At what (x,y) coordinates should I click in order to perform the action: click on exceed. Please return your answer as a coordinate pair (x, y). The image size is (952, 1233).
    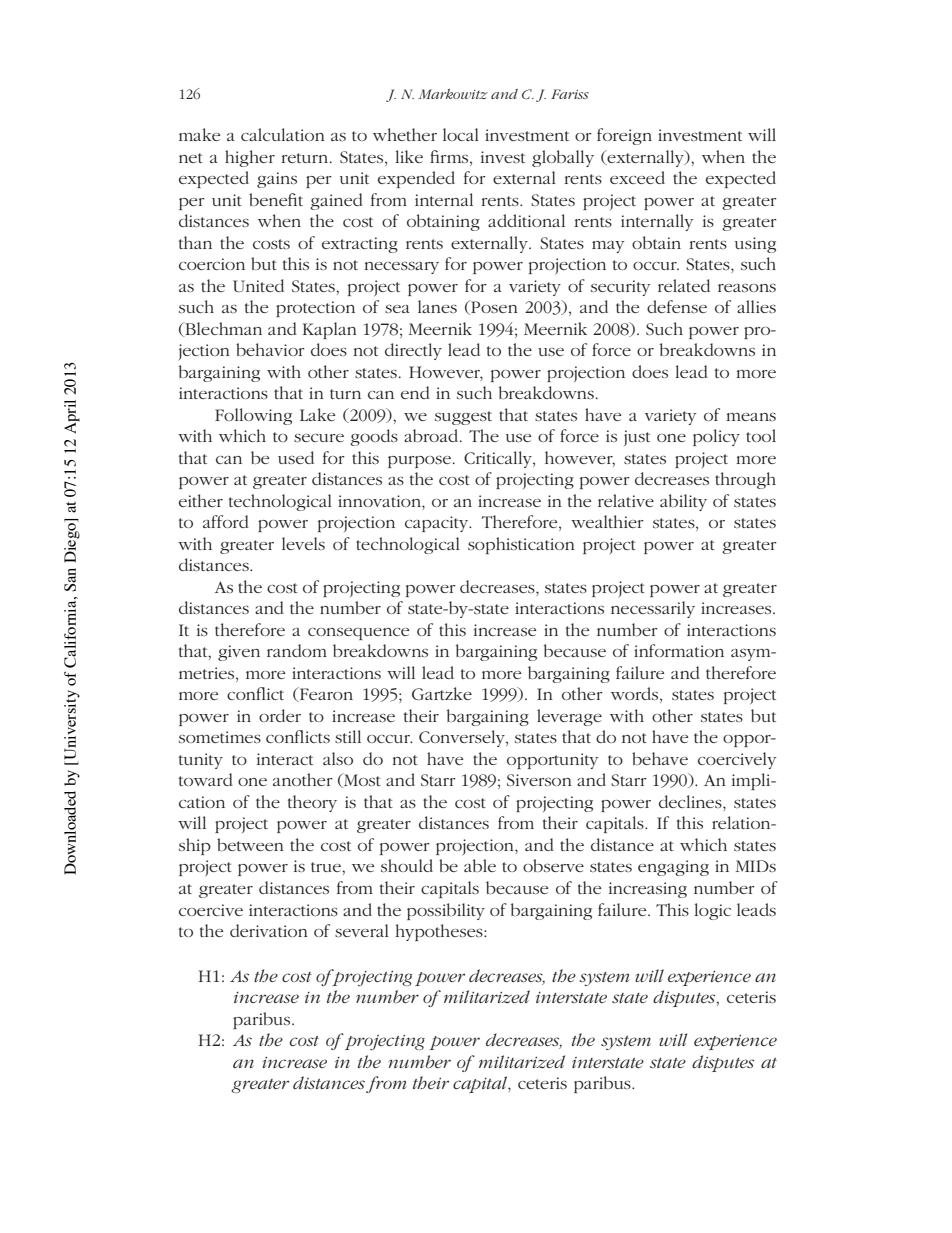
    Looking at the image, I should click on (637, 177).
